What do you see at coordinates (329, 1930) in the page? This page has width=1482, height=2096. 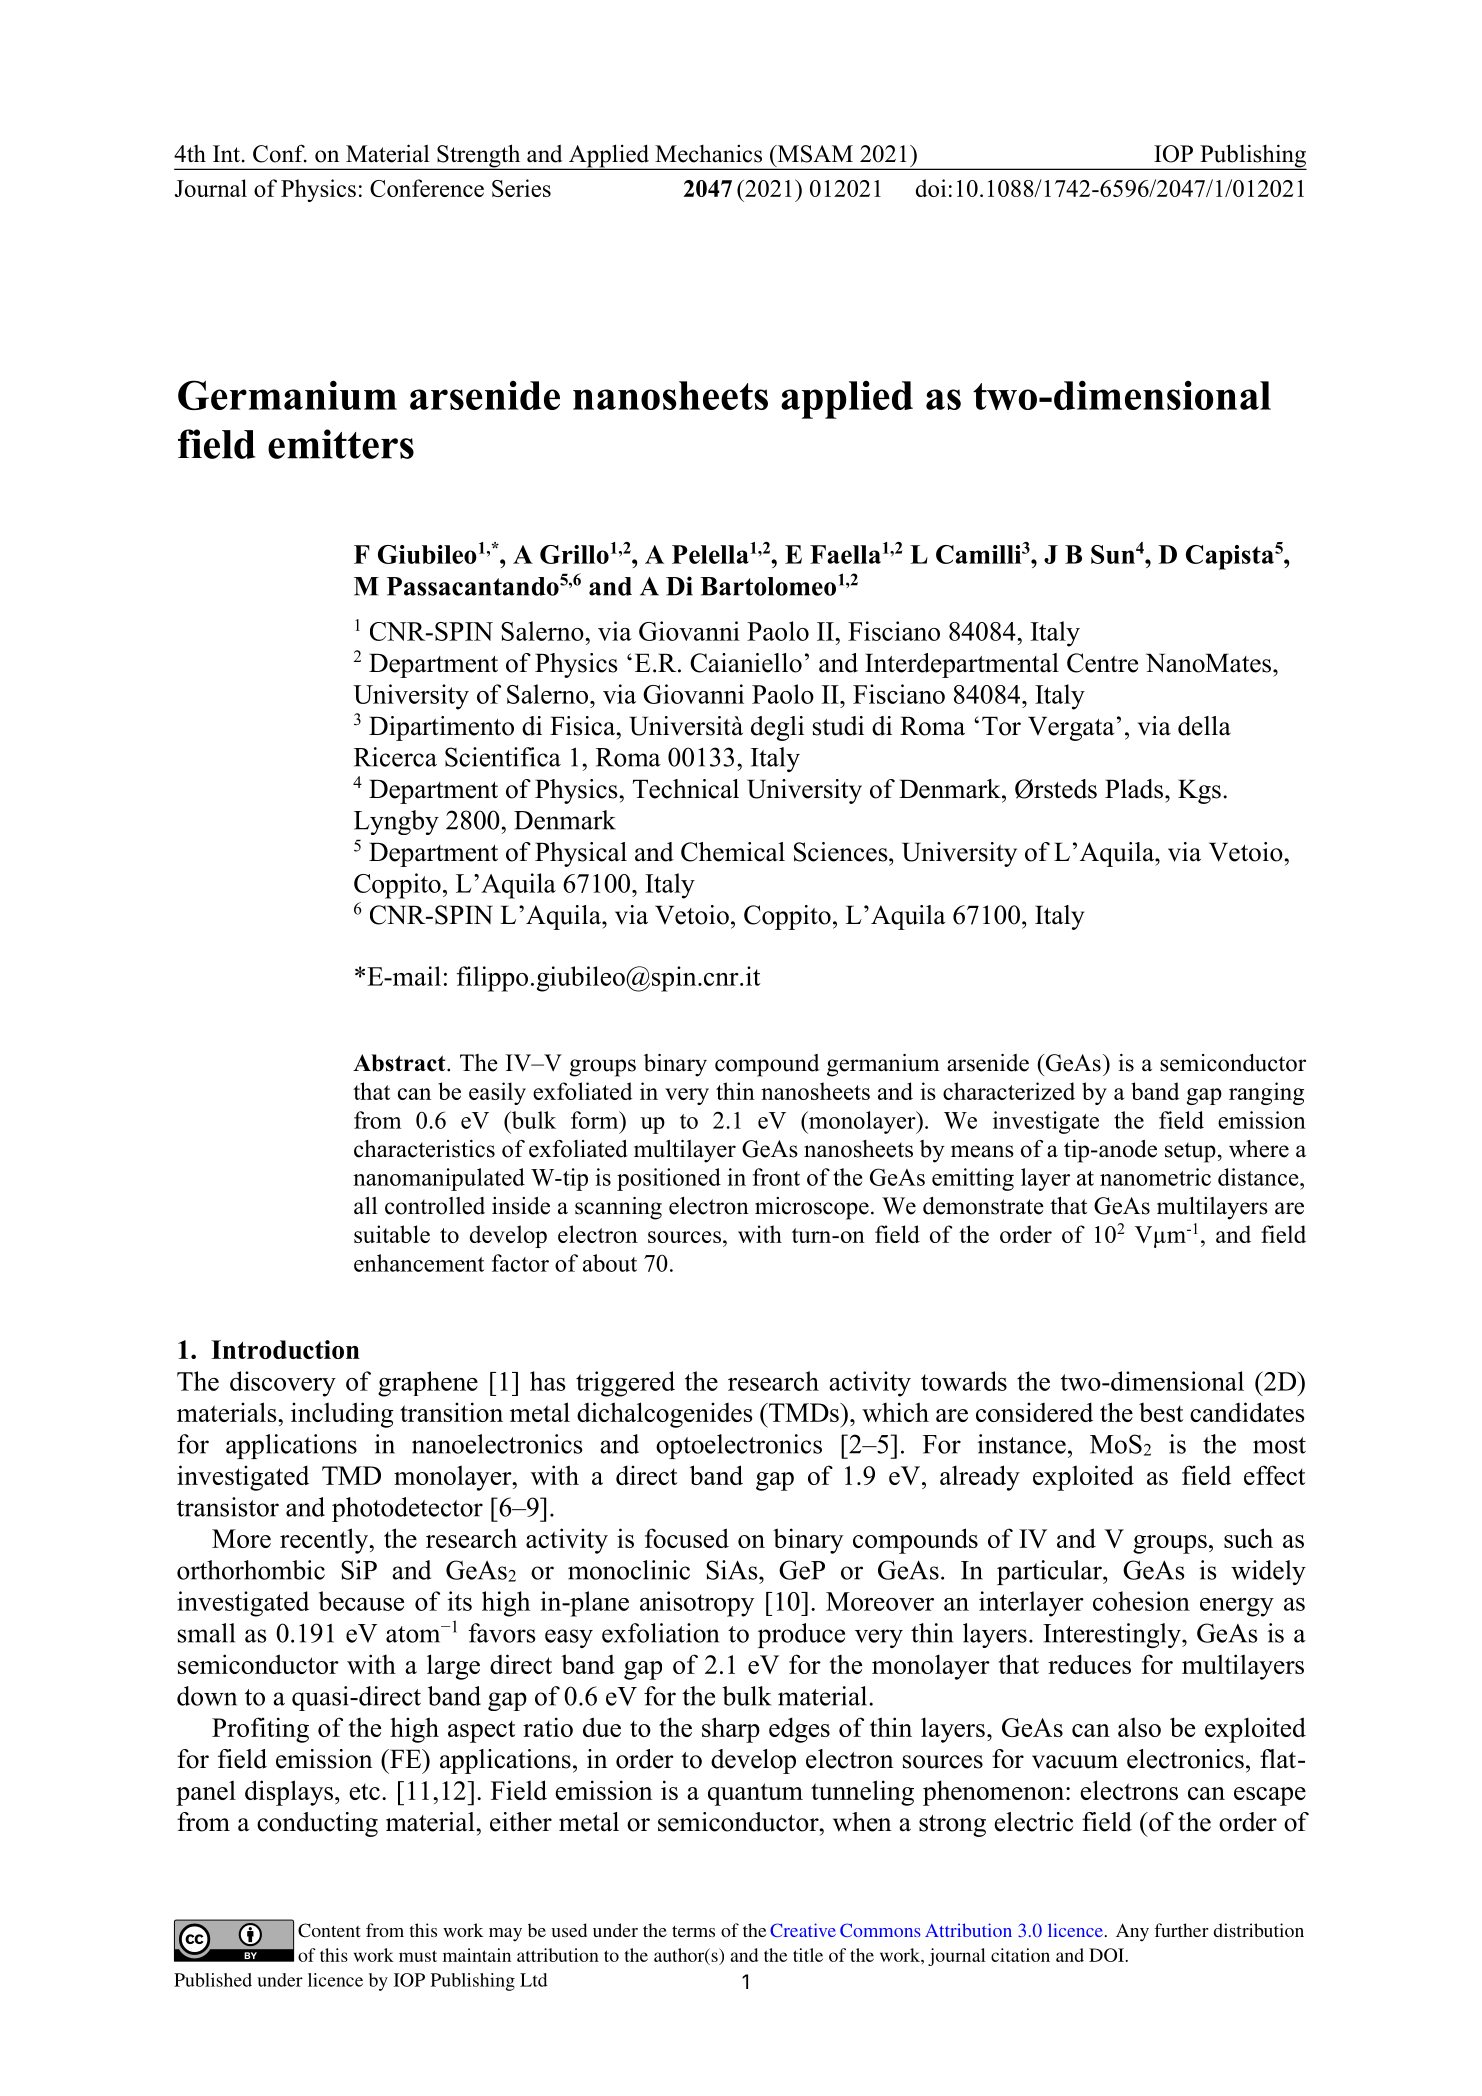 I see `Content` at bounding box center [329, 1930].
